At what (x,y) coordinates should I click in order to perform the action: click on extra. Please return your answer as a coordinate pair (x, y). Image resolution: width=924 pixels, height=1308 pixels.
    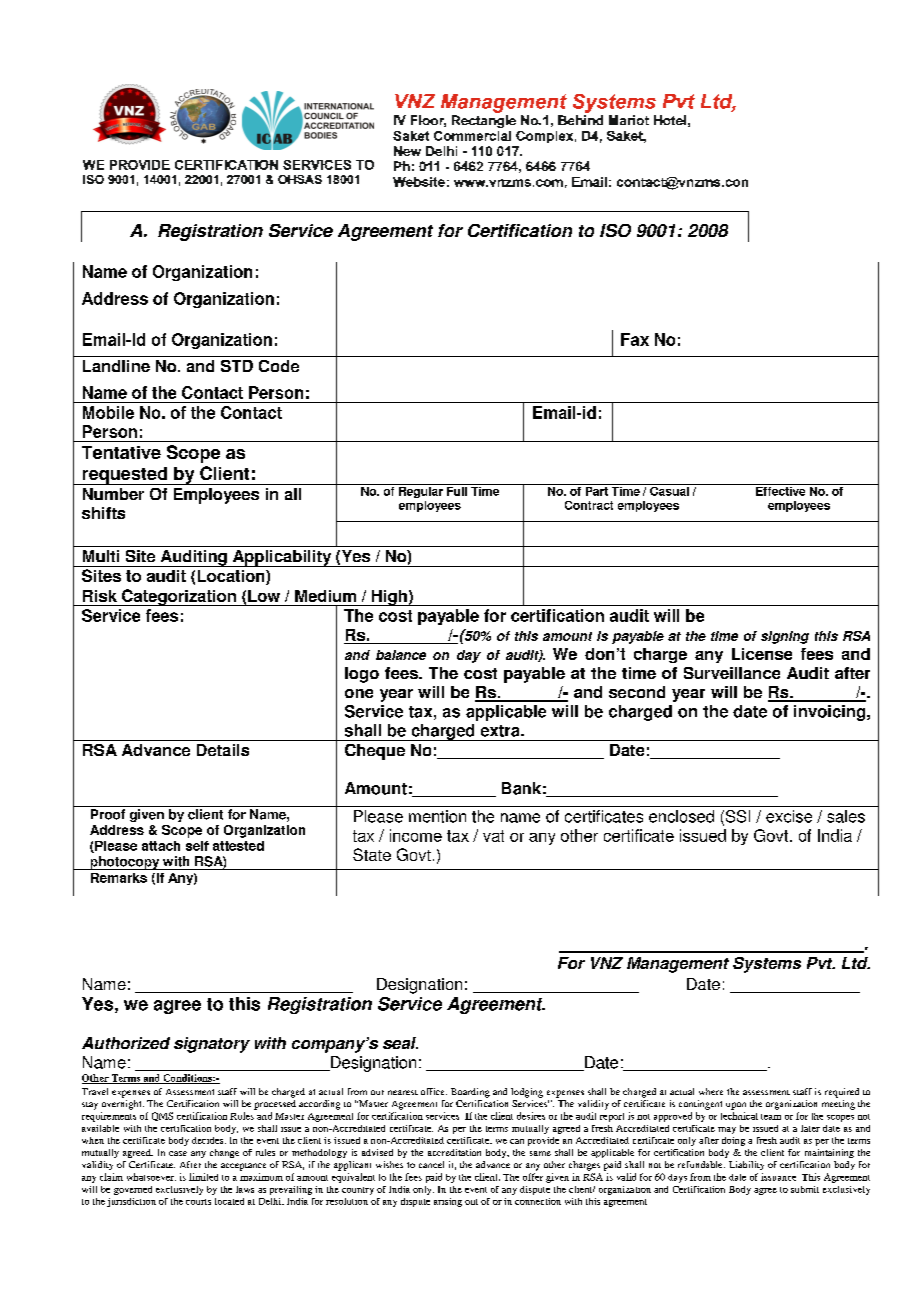
    Looking at the image, I should click on (501, 731).
